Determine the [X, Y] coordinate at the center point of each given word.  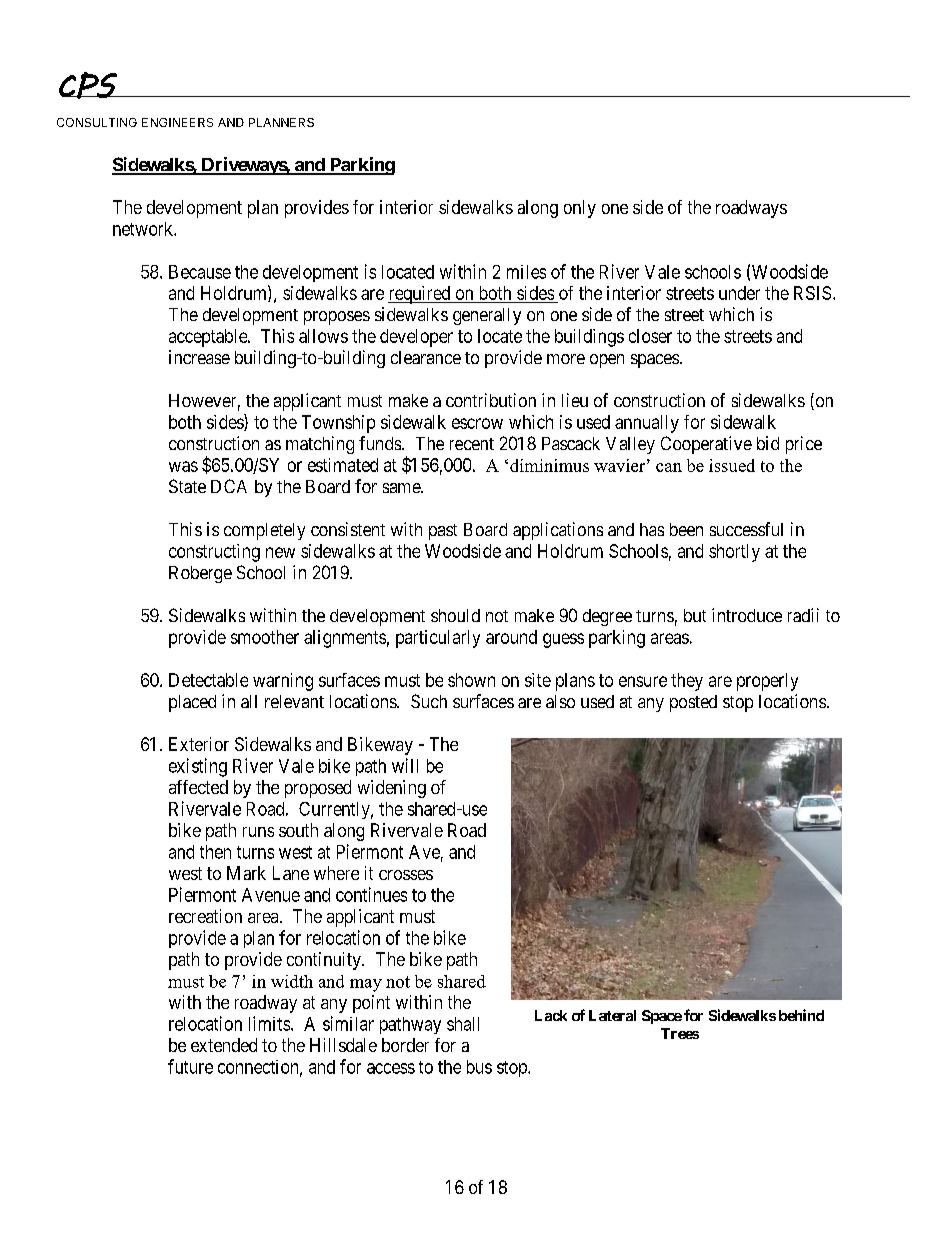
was [183, 466]
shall [463, 1024]
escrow [477, 423]
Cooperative [706, 445]
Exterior [199, 744]
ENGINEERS [177, 122]
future [190, 1066]
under [739, 293]
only [580, 209]
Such [429, 701]
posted [693, 703]
